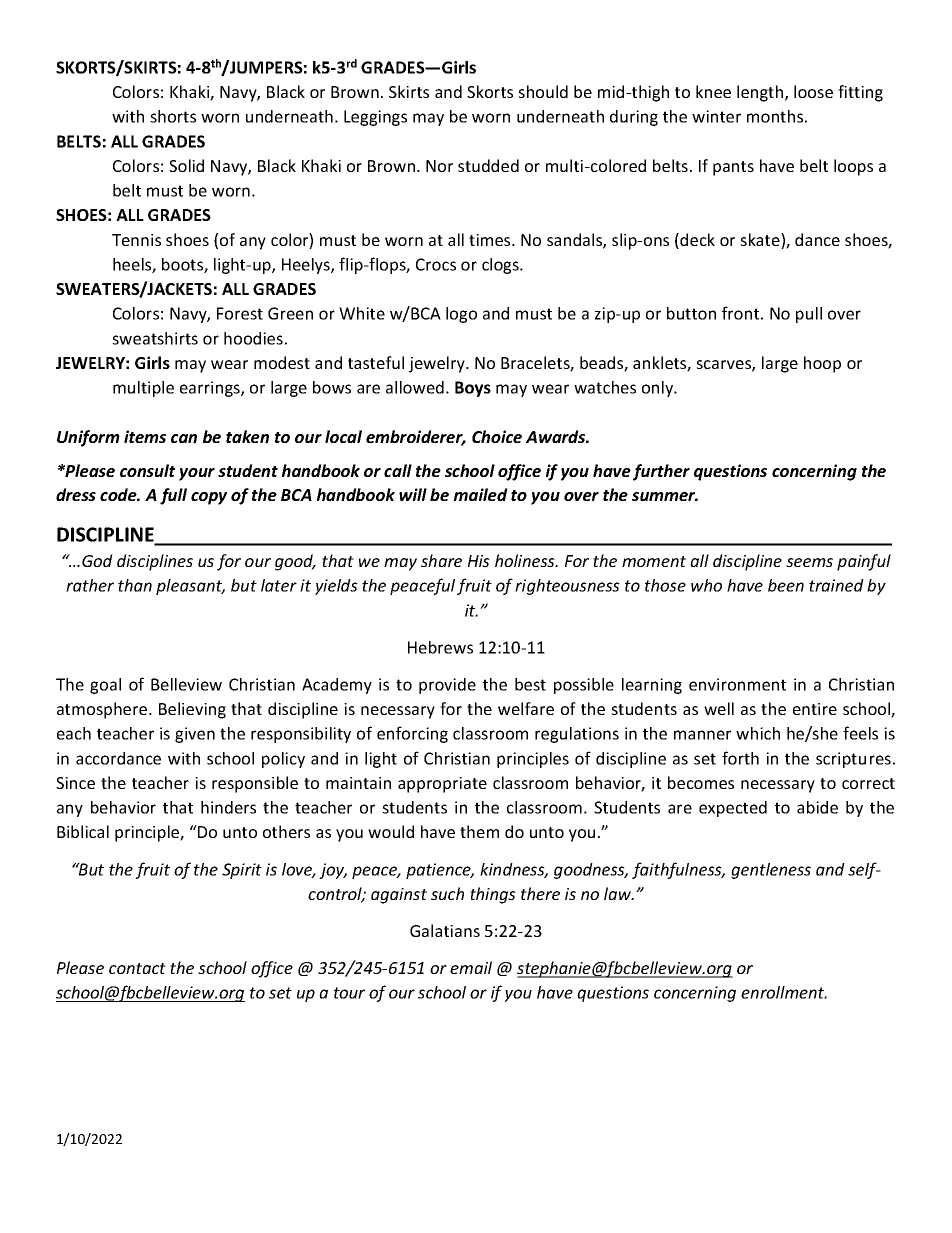  Describe the element at coordinates (809, 562) in the screenshot. I see `seems` at that location.
